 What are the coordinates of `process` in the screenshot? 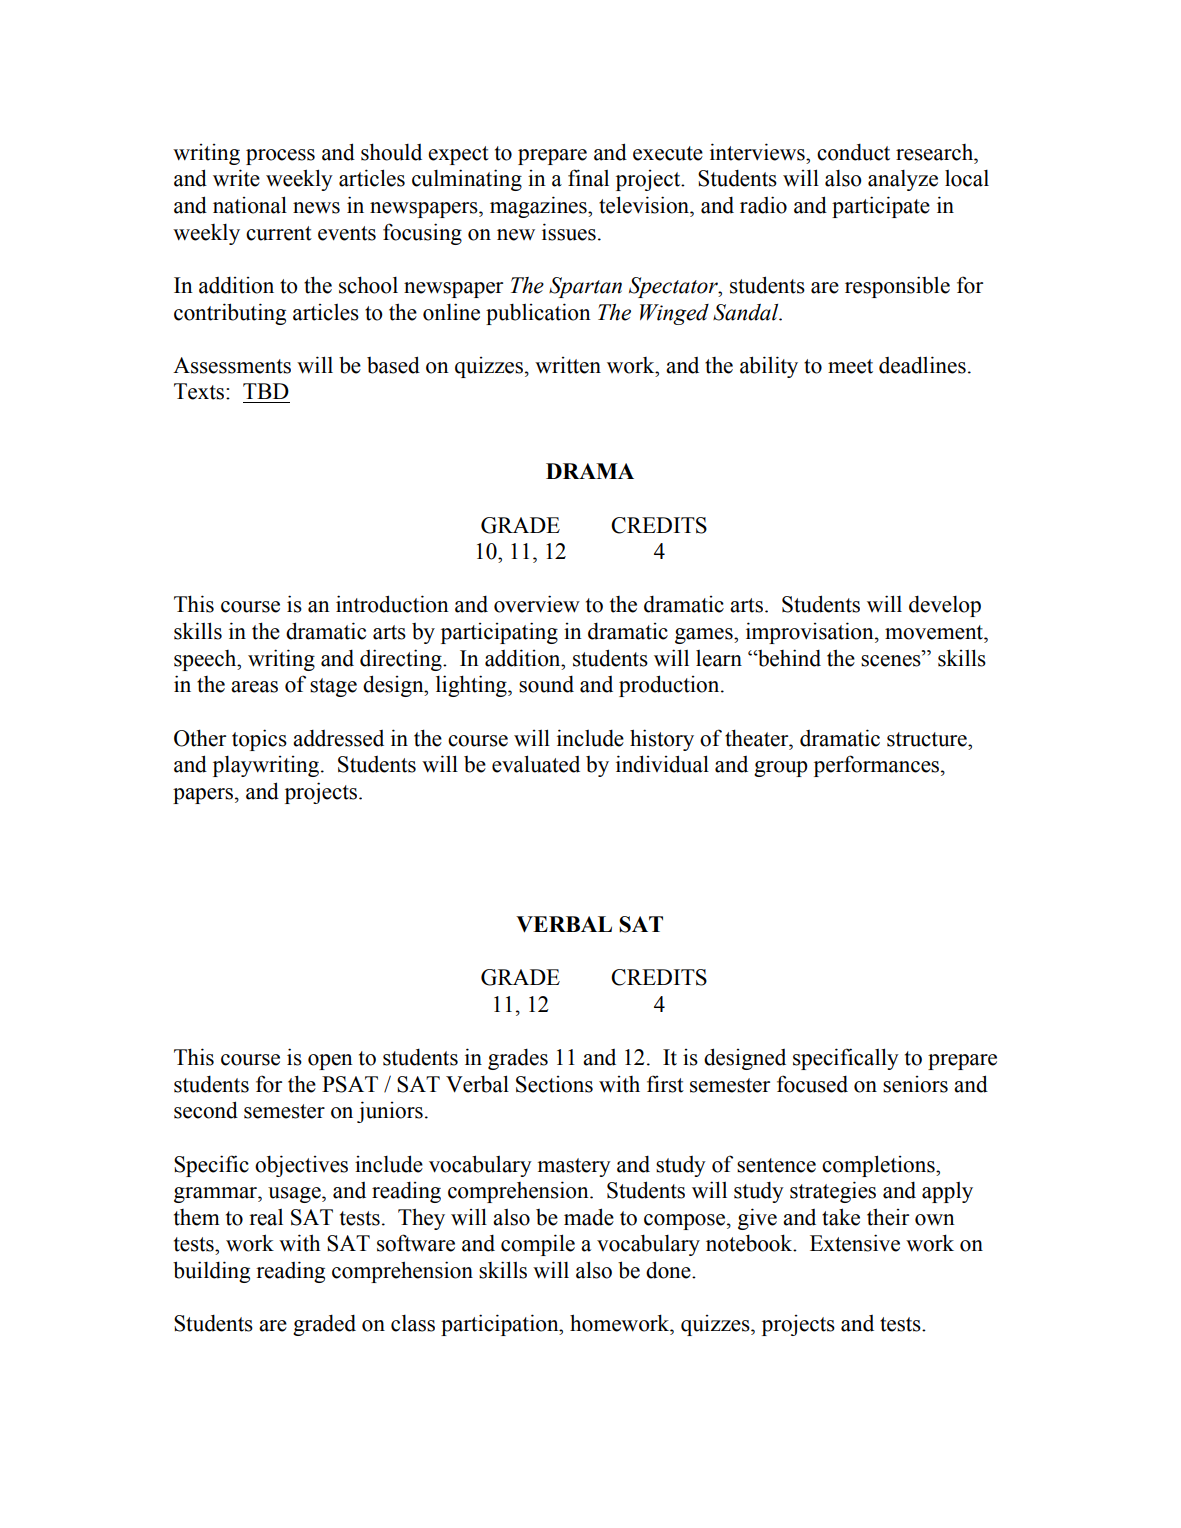 It's located at (280, 157).
